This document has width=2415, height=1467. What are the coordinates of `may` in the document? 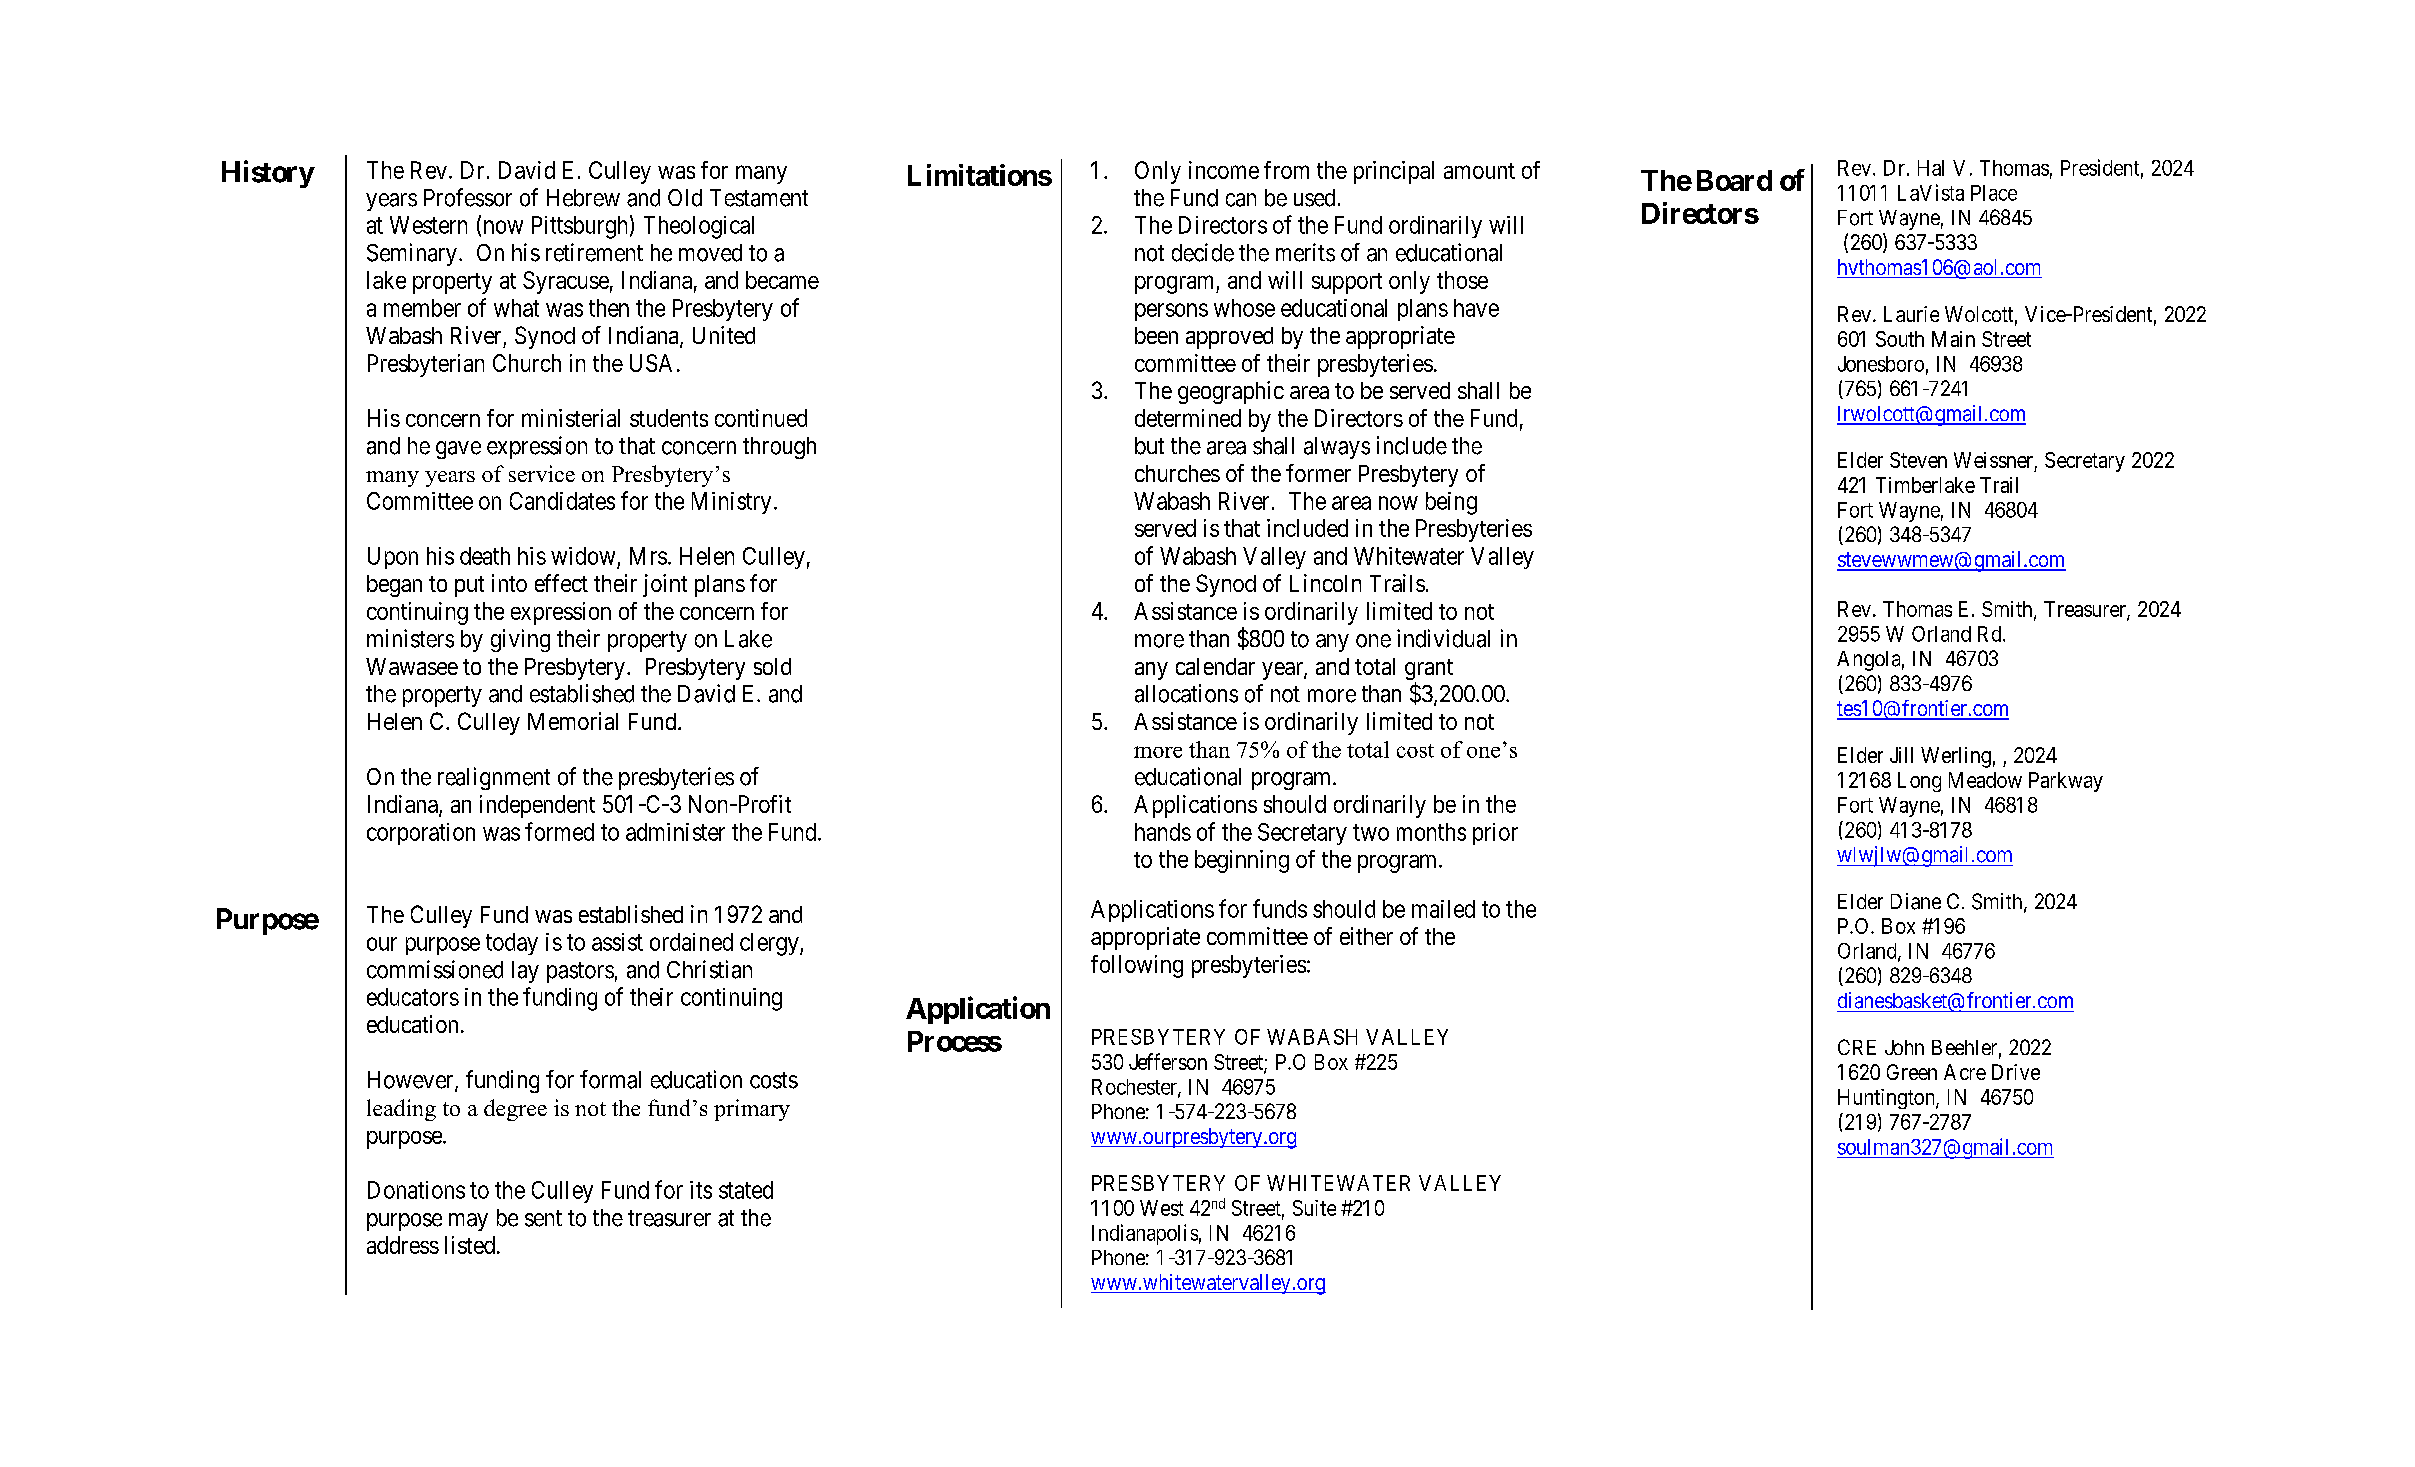 It's located at (468, 1222).
